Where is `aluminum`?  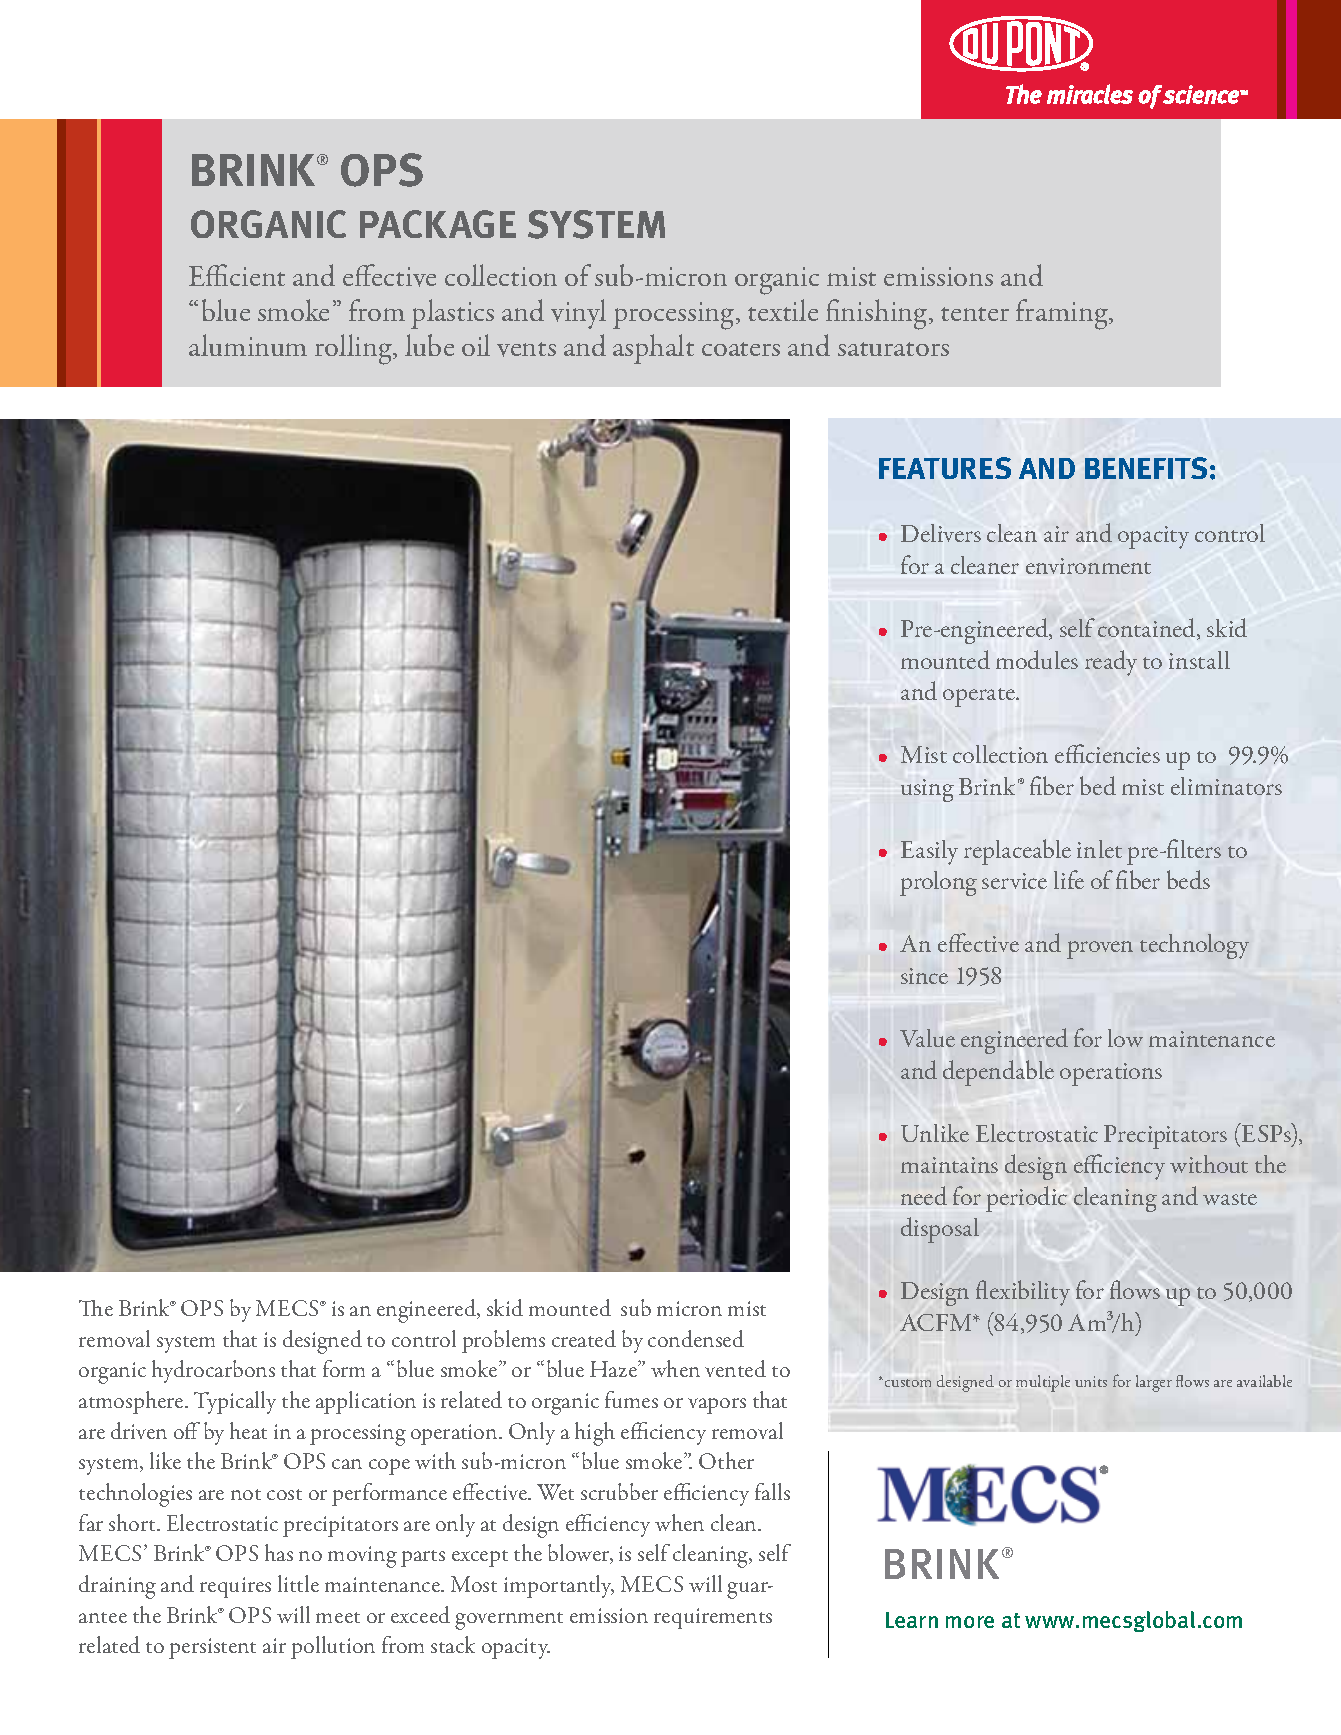 aluminum is located at coordinates (248, 345).
